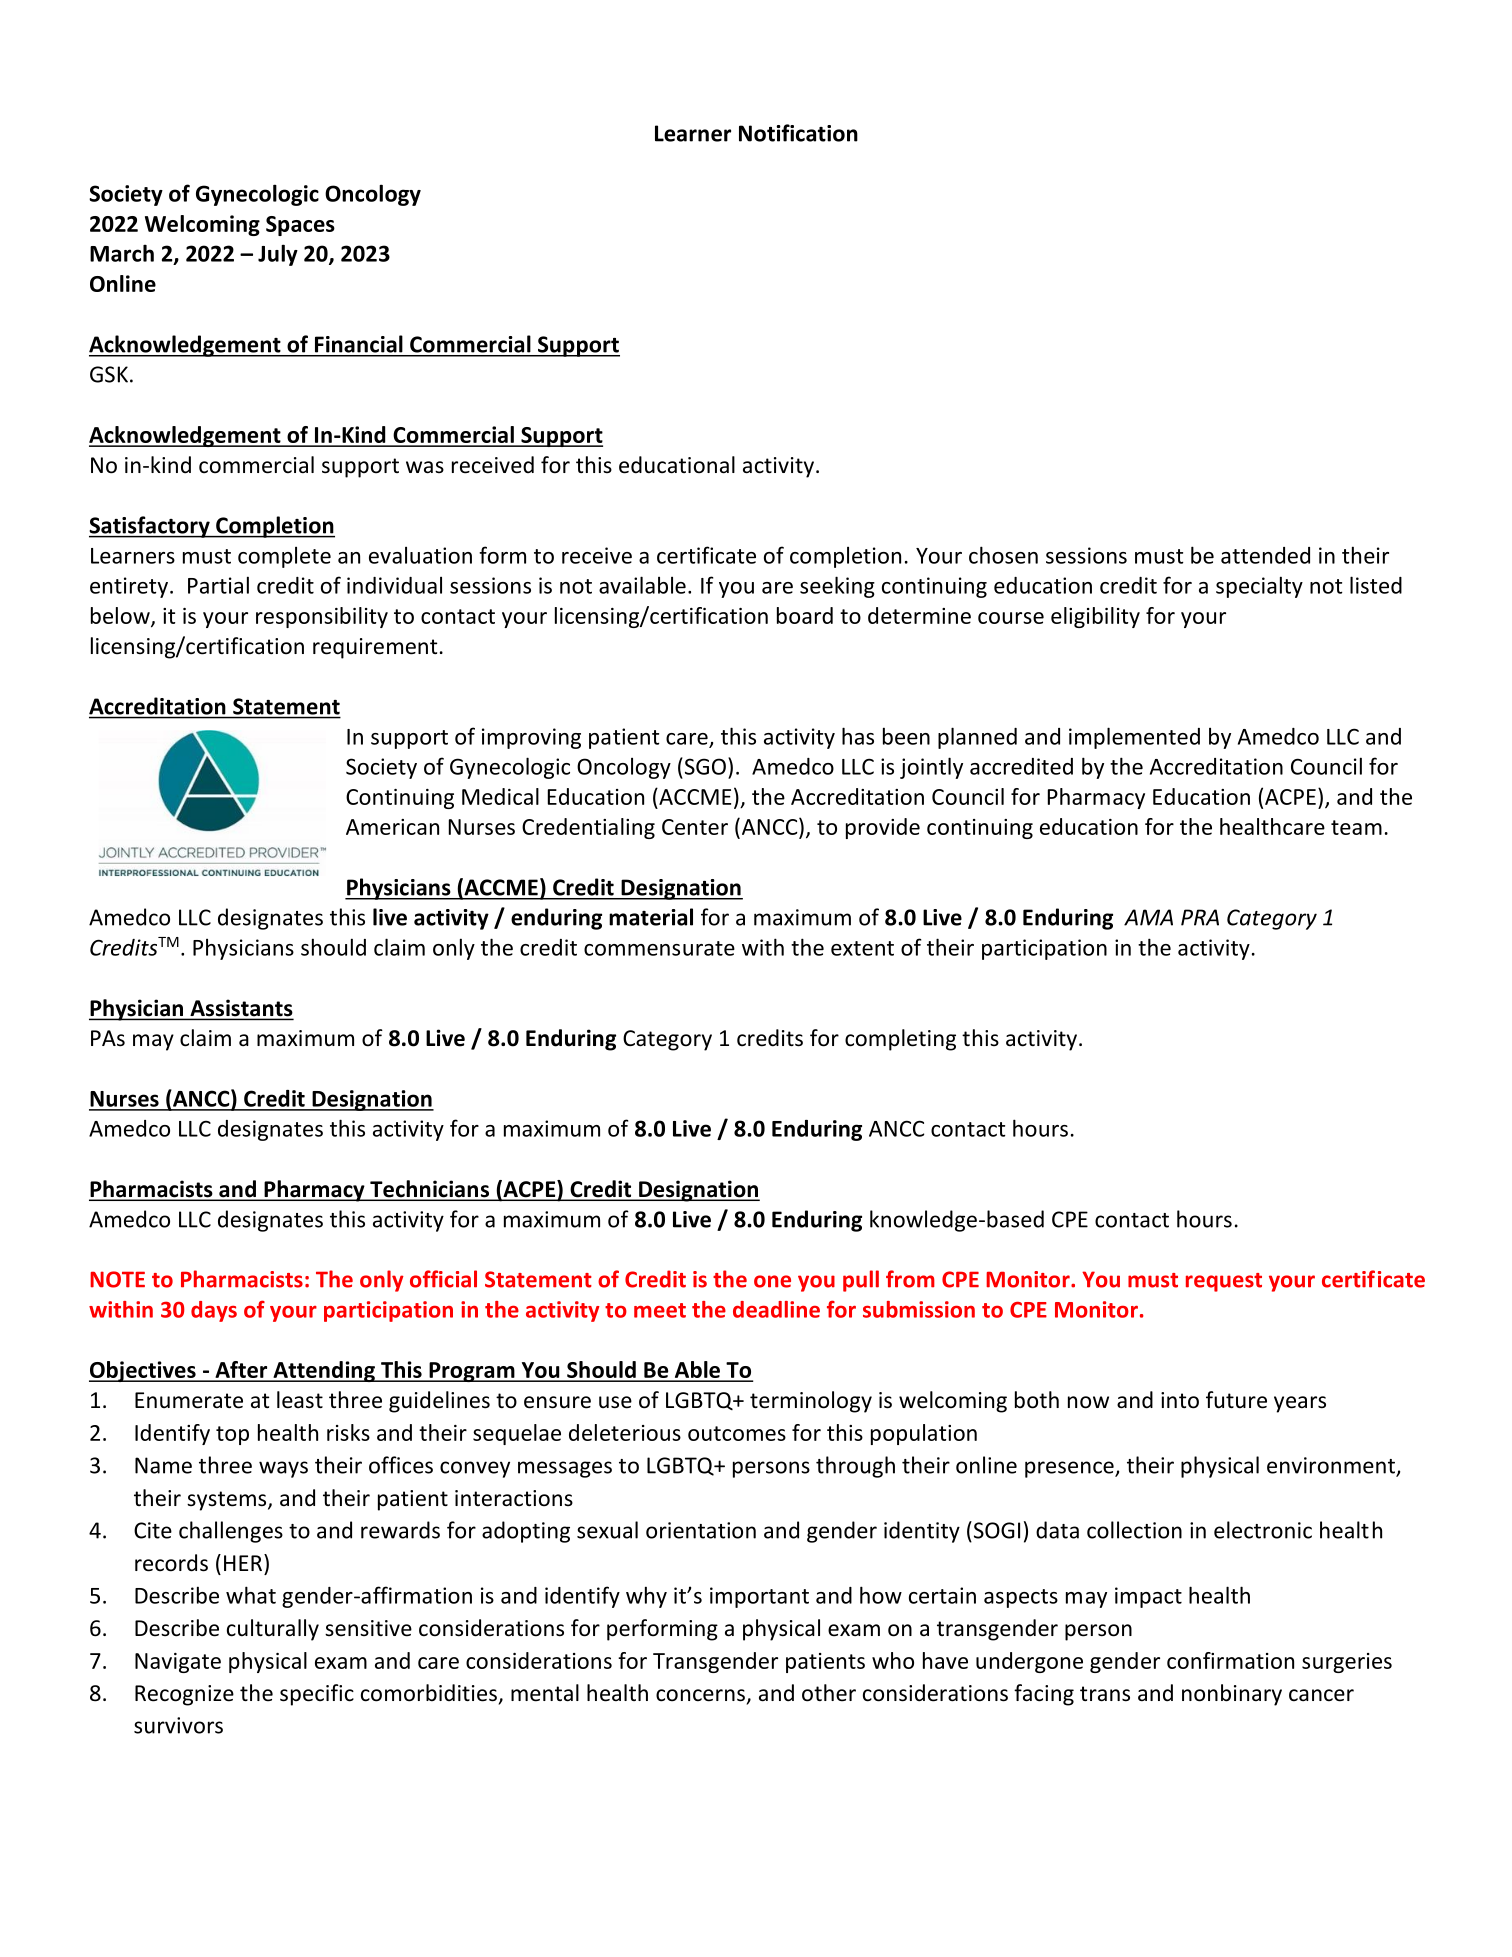  What do you see at coordinates (837, 587) in the screenshot?
I see `seeking` at bounding box center [837, 587].
